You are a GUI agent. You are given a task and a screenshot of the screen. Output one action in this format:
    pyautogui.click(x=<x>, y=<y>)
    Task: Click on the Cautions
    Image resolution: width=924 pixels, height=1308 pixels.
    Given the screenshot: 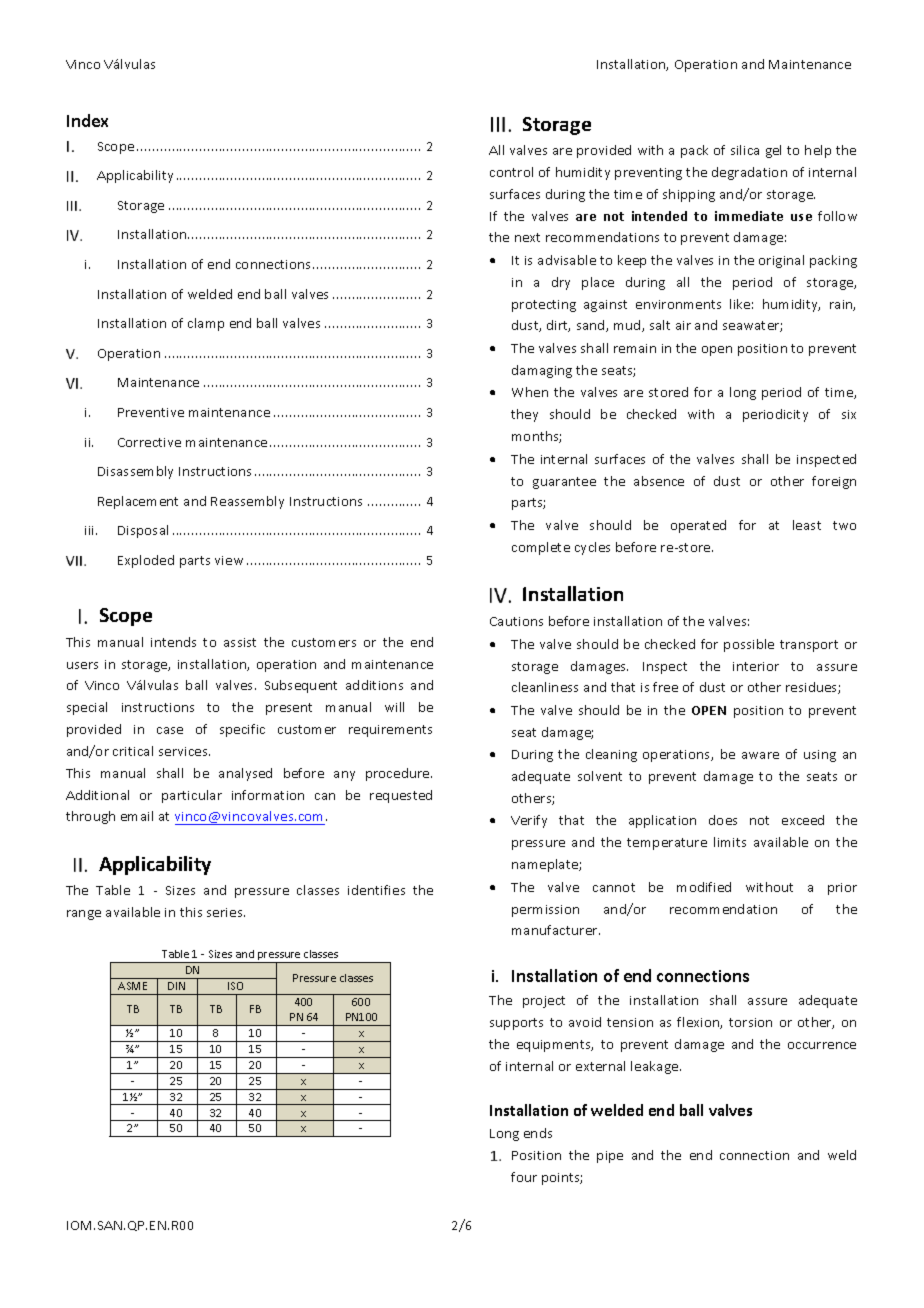 What is the action you would take?
    pyautogui.click(x=516, y=621)
